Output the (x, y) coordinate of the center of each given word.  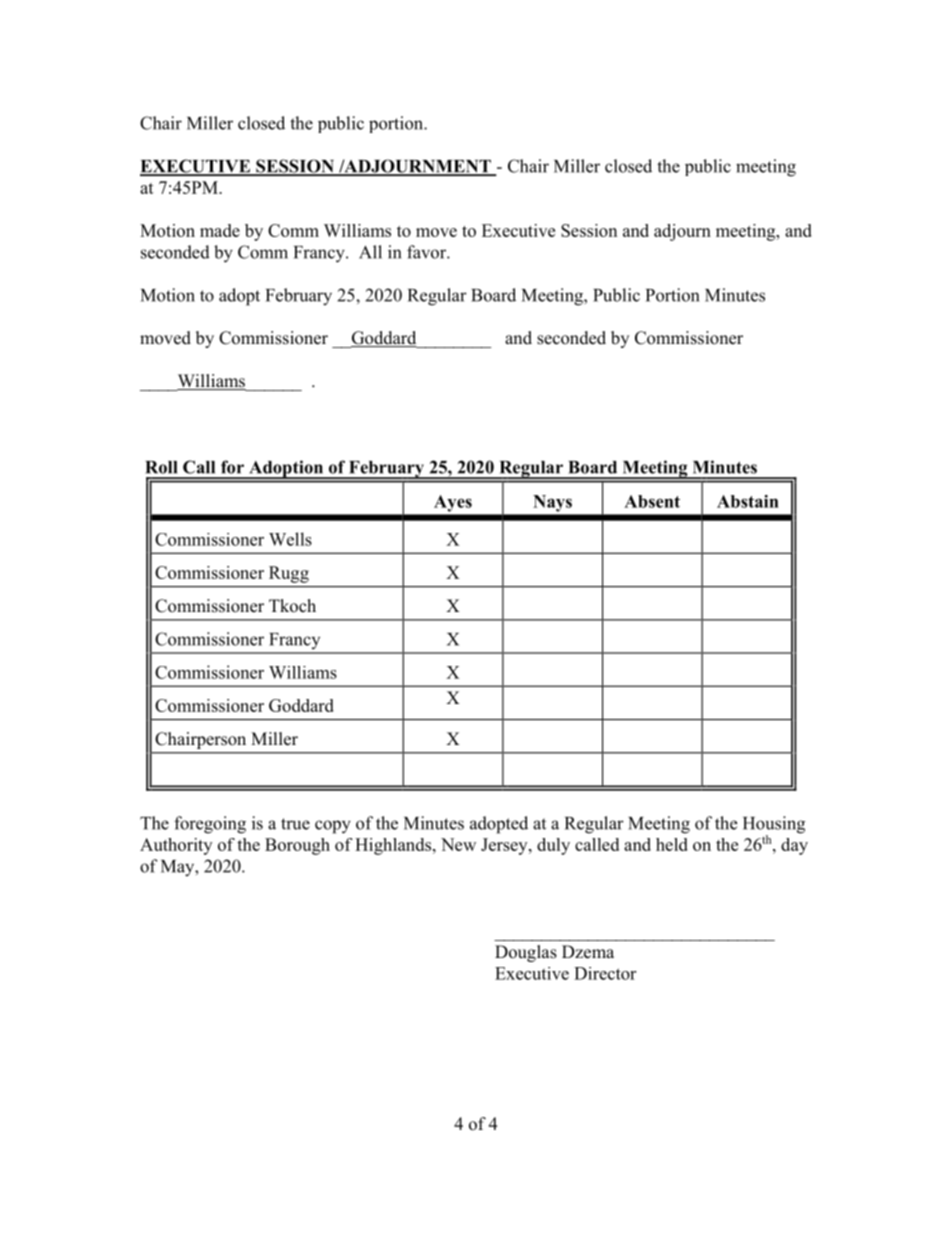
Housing (774, 826)
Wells (290, 539)
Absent (652, 501)
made (220, 230)
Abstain (748, 501)
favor (427, 252)
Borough (297, 846)
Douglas (526, 953)
